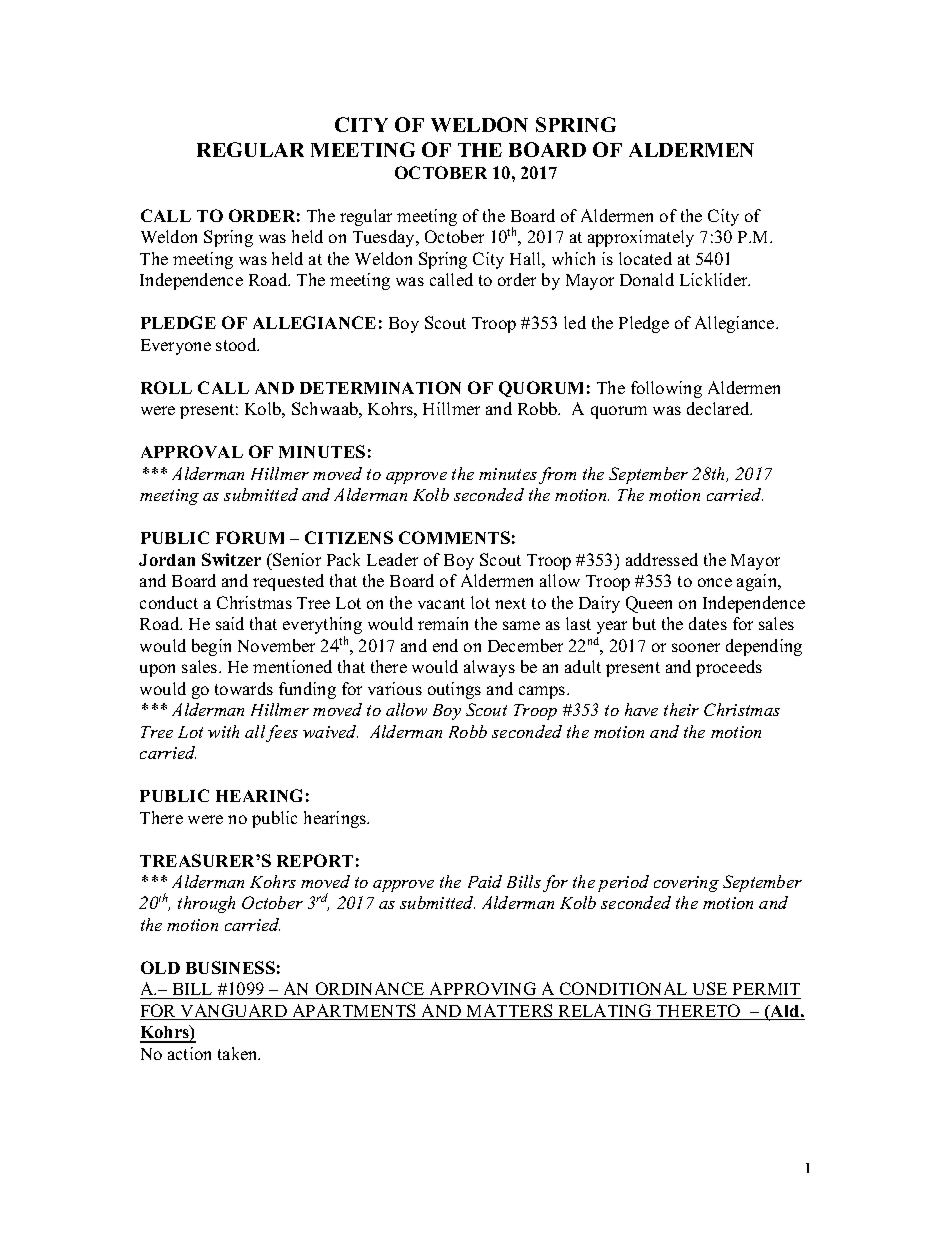 The image size is (952, 1233). I want to click on stood, so click(237, 344).
